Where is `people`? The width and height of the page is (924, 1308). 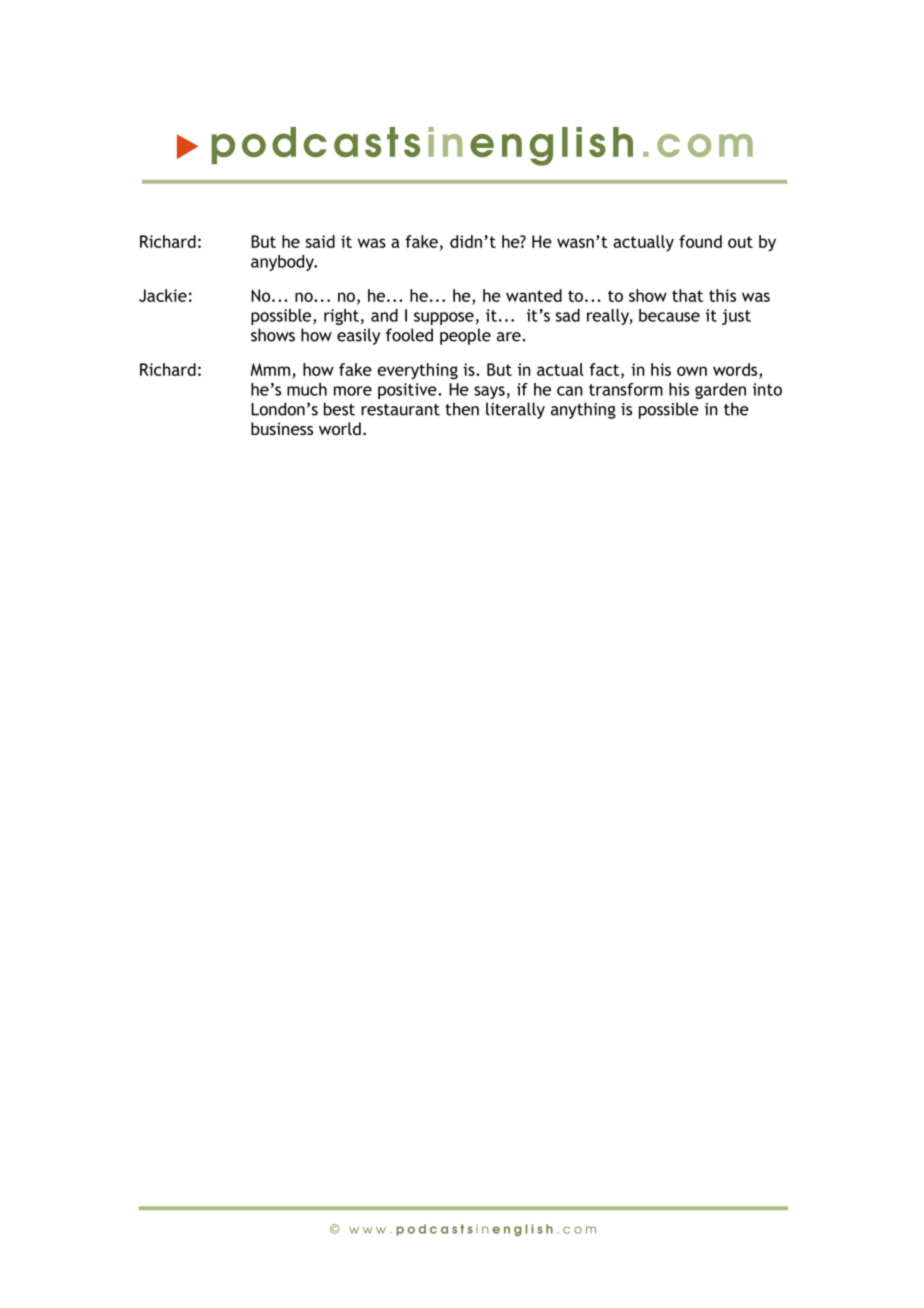 people is located at coordinates (465, 336).
